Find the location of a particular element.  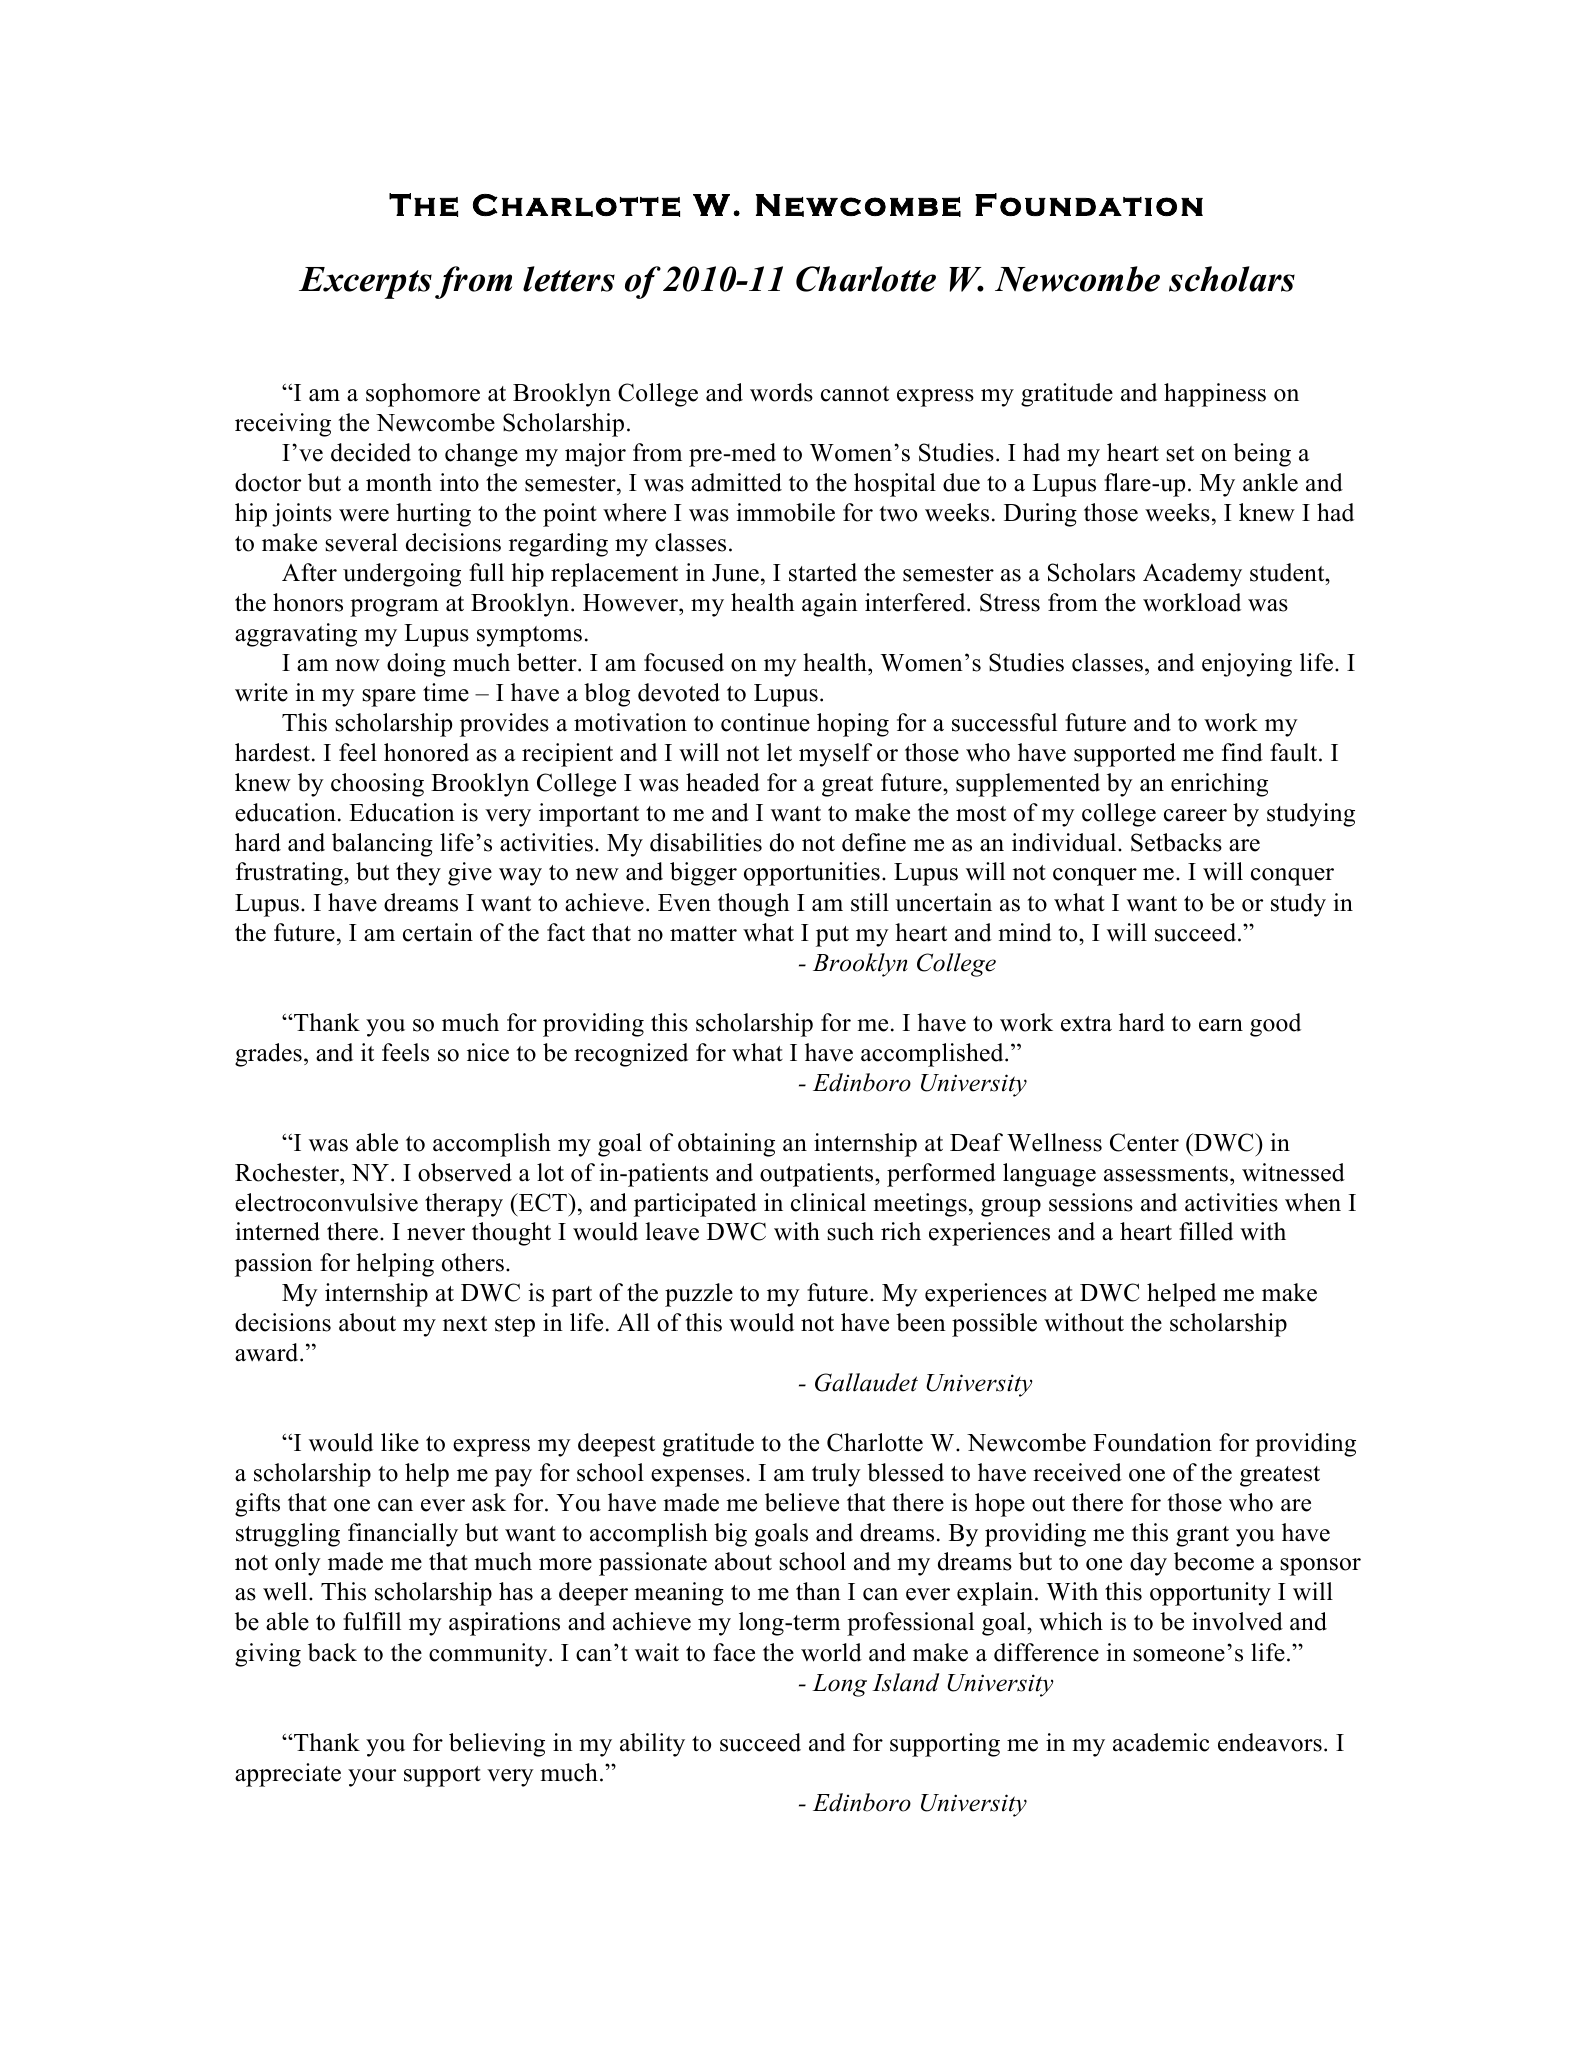

earn is located at coordinates (1221, 1025).
